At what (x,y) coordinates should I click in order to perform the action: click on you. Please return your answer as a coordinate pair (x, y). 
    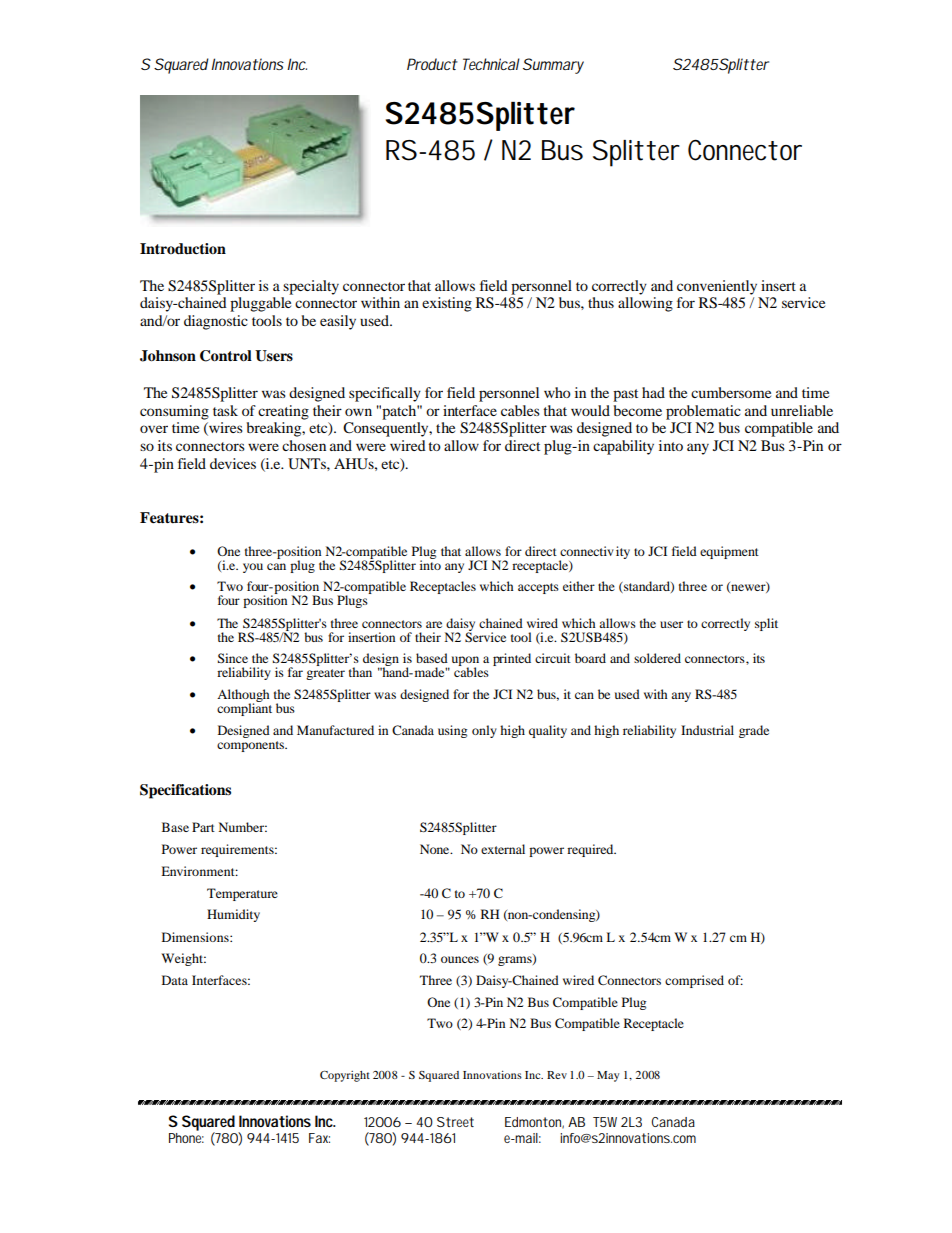
    Looking at the image, I should click on (253, 568).
